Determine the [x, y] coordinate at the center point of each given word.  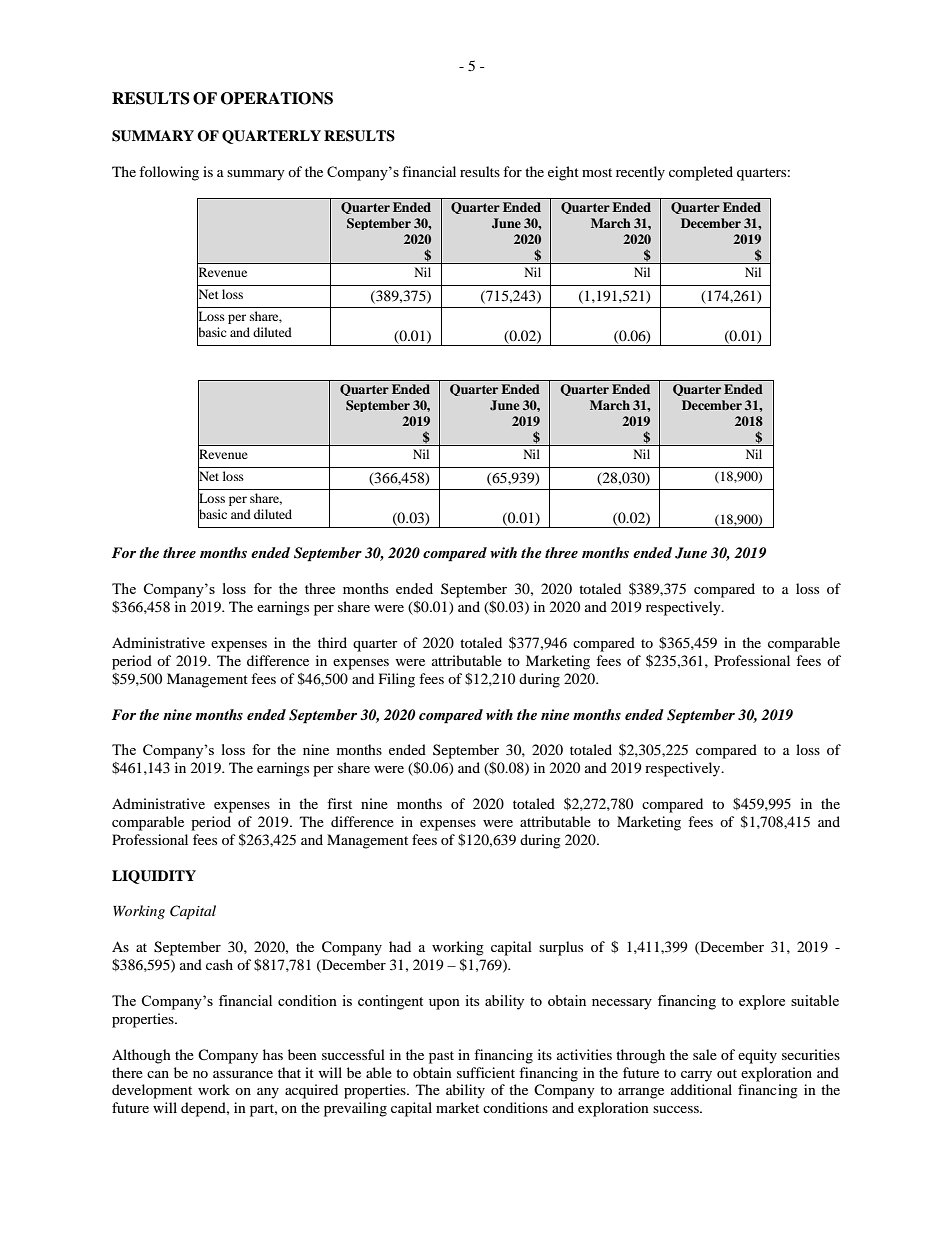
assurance [243, 1074]
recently [640, 173]
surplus [561, 948]
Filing [397, 680]
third [332, 642]
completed [701, 173]
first [339, 803]
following [169, 173]
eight [563, 173]
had [400, 946]
